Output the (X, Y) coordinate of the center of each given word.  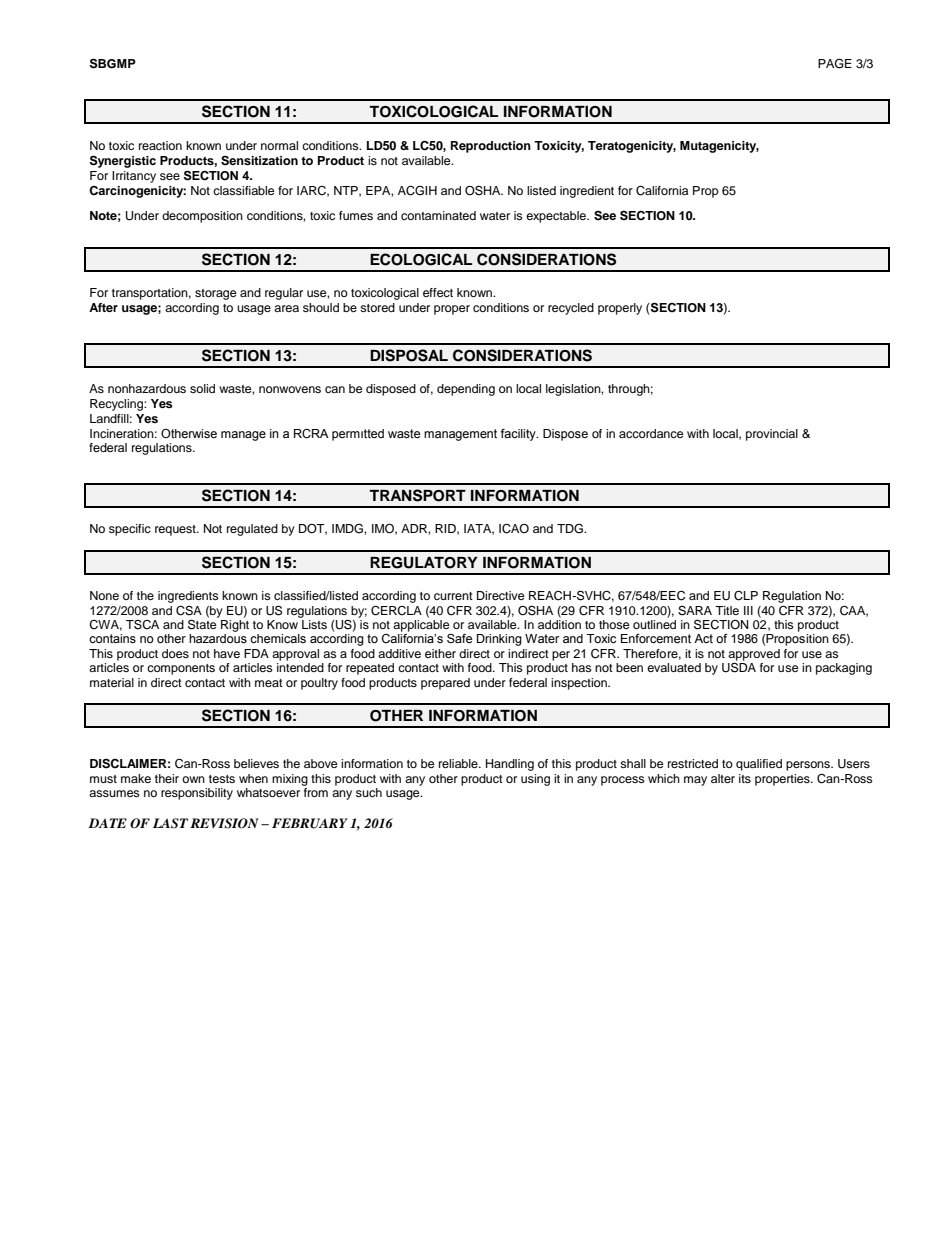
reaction (160, 145)
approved (754, 656)
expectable (557, 217)
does (175, 653)
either (440, 653)
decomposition (202, 217)
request (176, 530)
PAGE (835, 63)
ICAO (514, 529)
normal (279, 145)
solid (202, 388)
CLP (746, 596)
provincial (772, 435)
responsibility (197, 794)
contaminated (438, 215)
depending (466, 390)
